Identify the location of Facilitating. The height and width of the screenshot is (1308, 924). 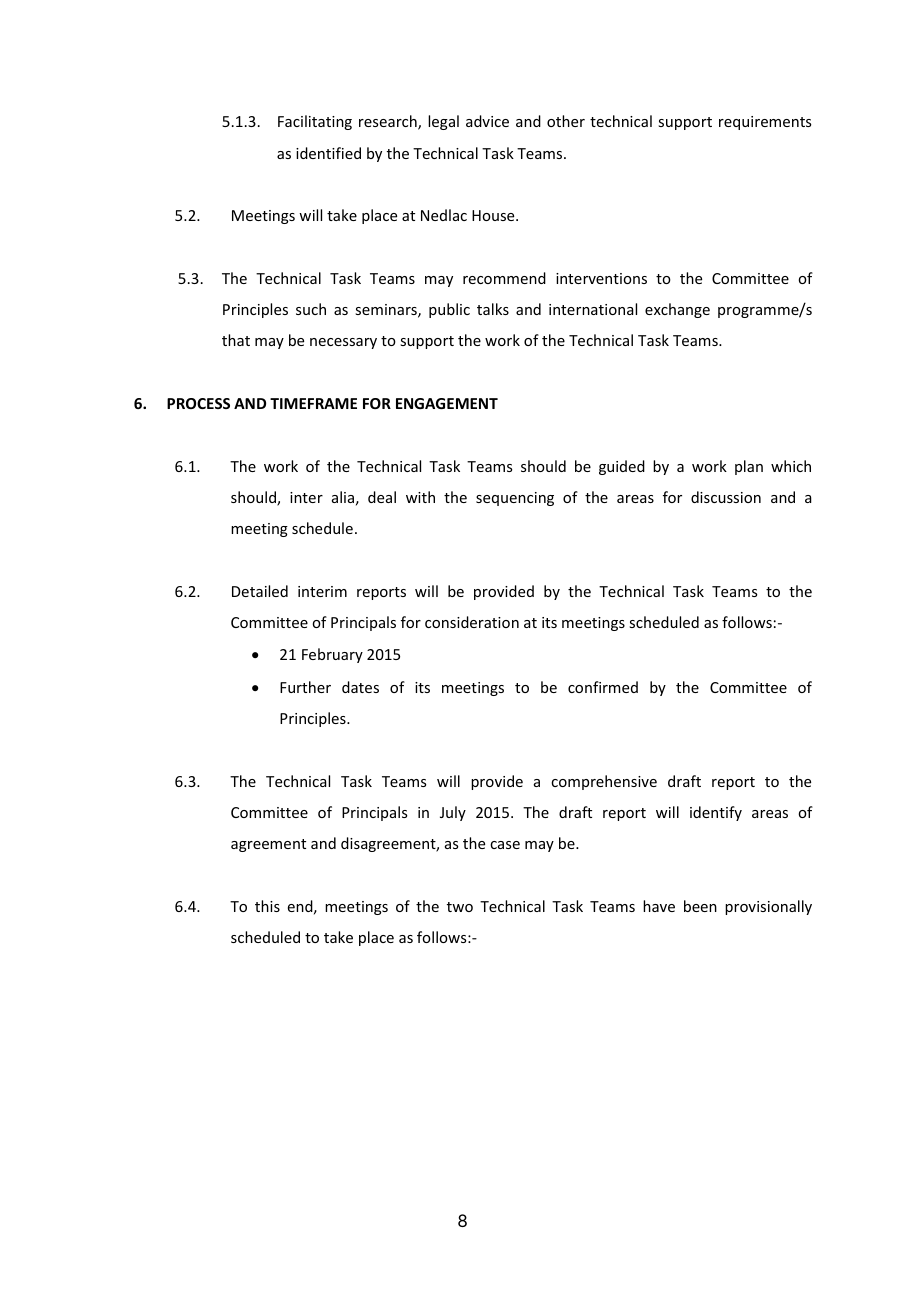
(315, 122).
